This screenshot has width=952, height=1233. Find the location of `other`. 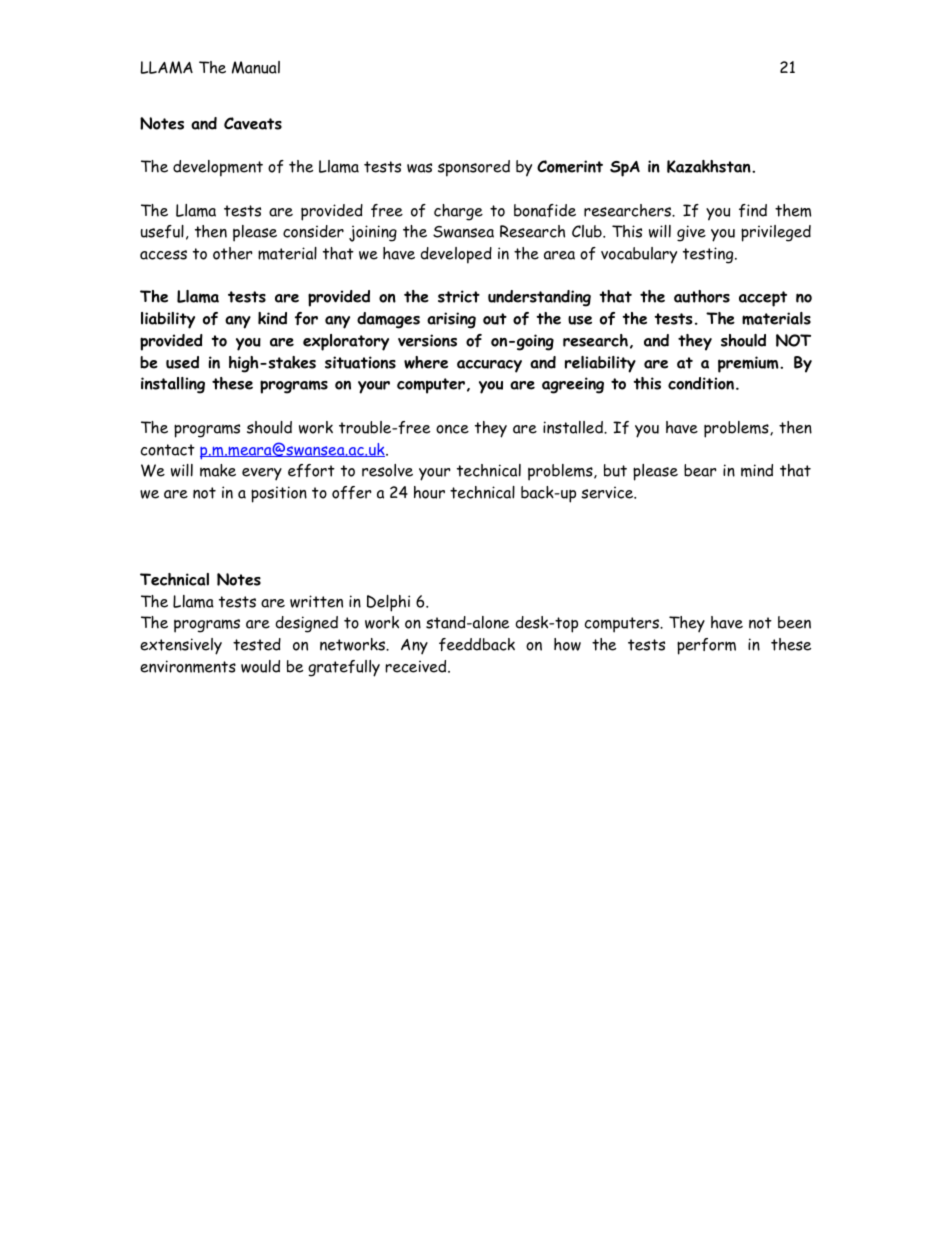

other is located at coordinates (232, 253).
